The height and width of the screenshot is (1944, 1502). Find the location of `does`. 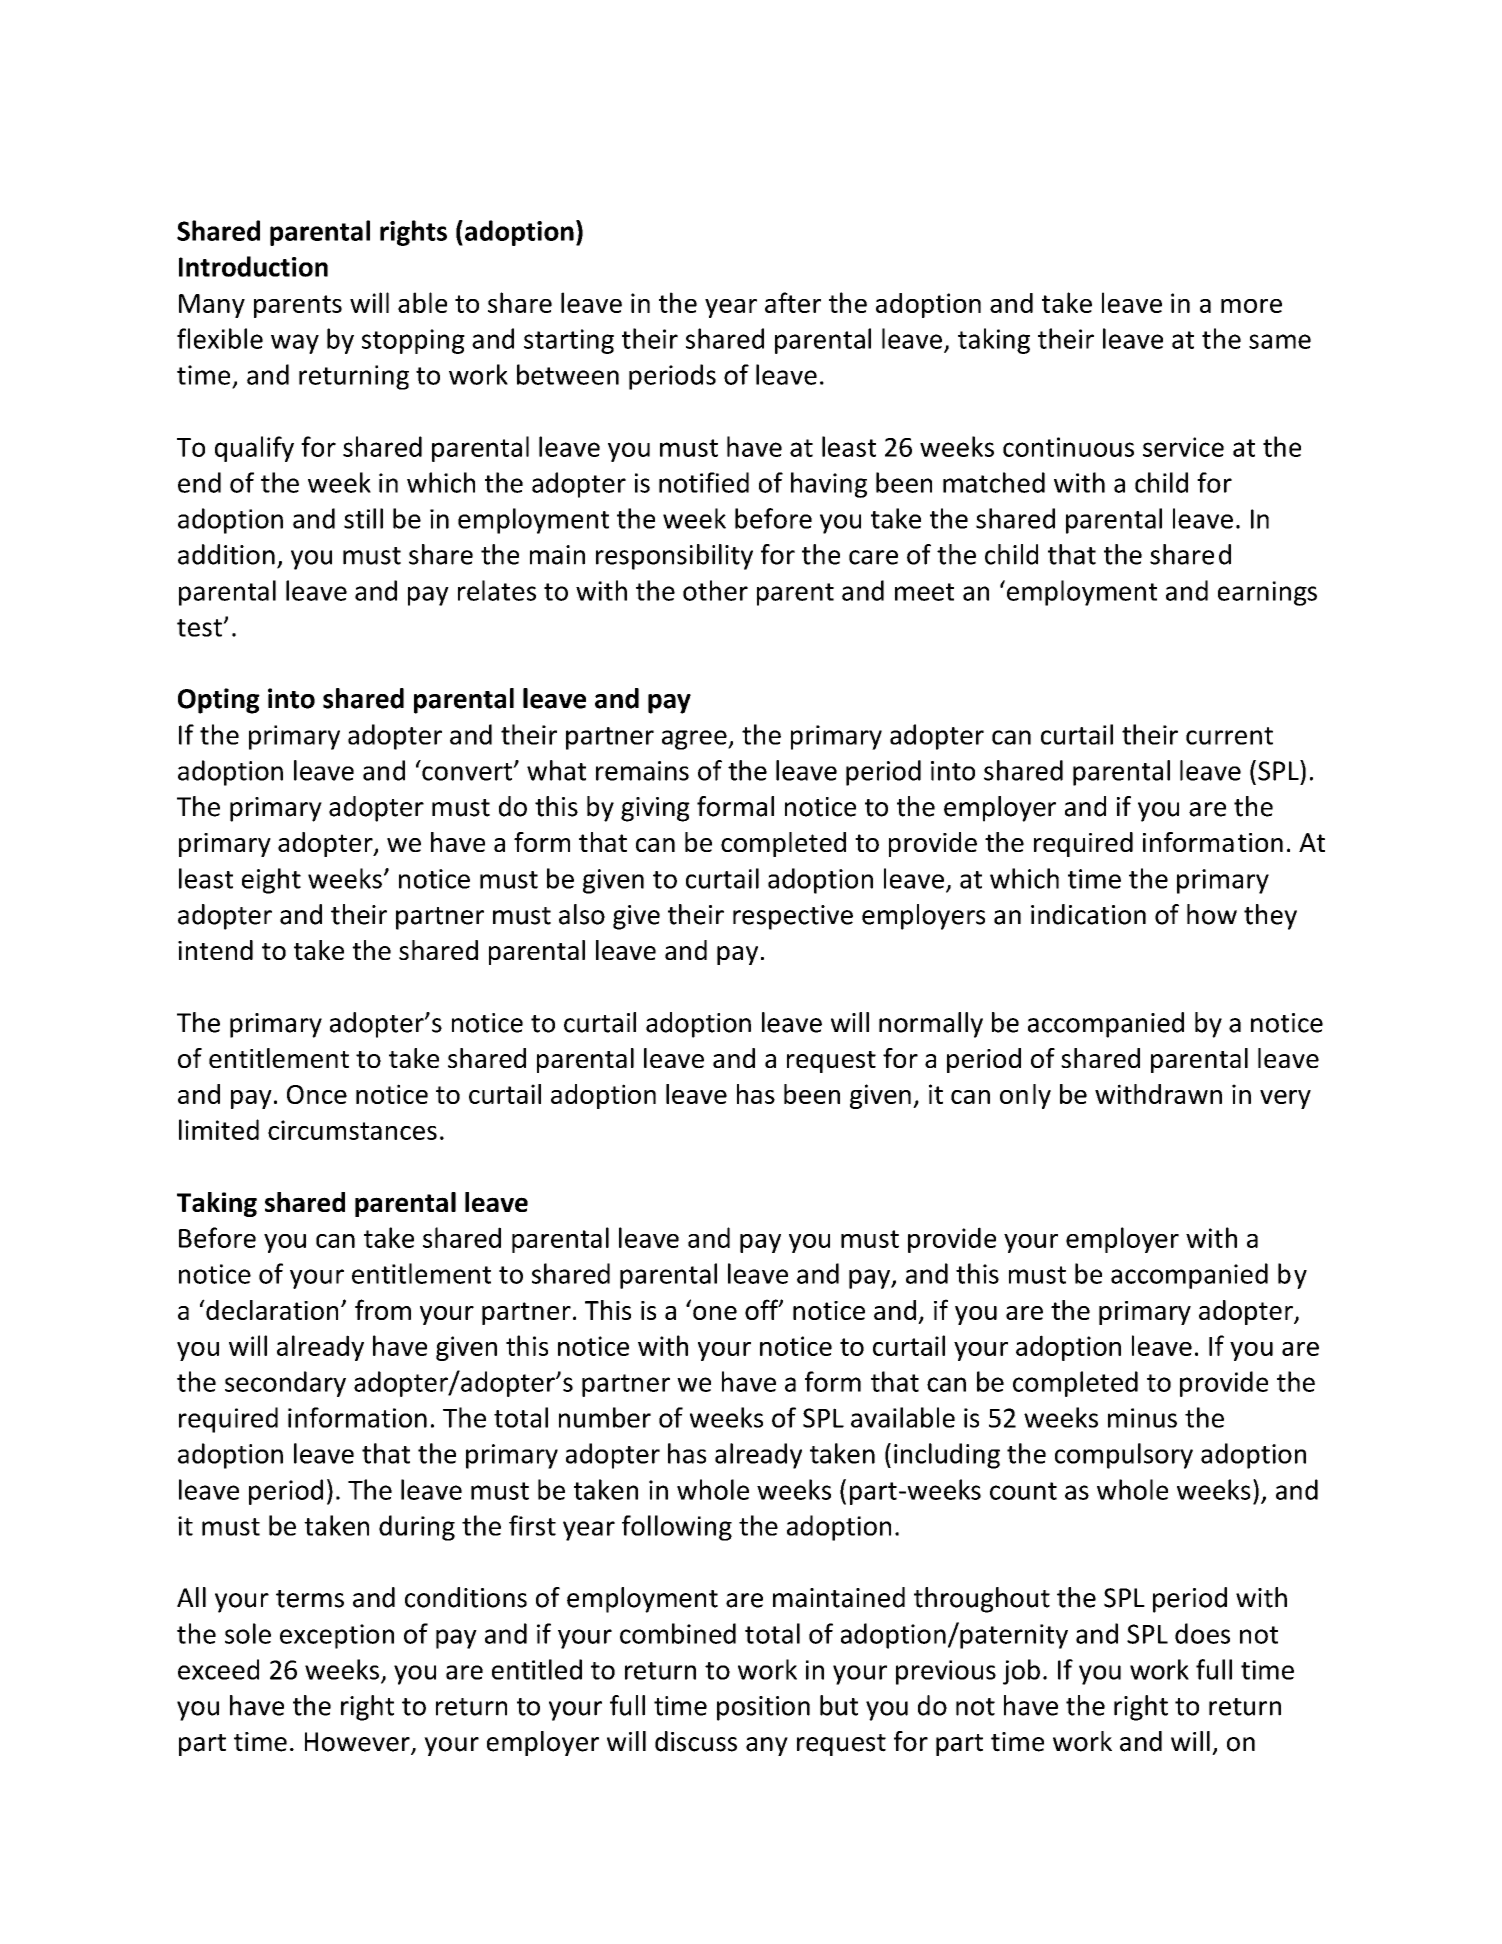

does is located at coordinates (1202, 1633).
